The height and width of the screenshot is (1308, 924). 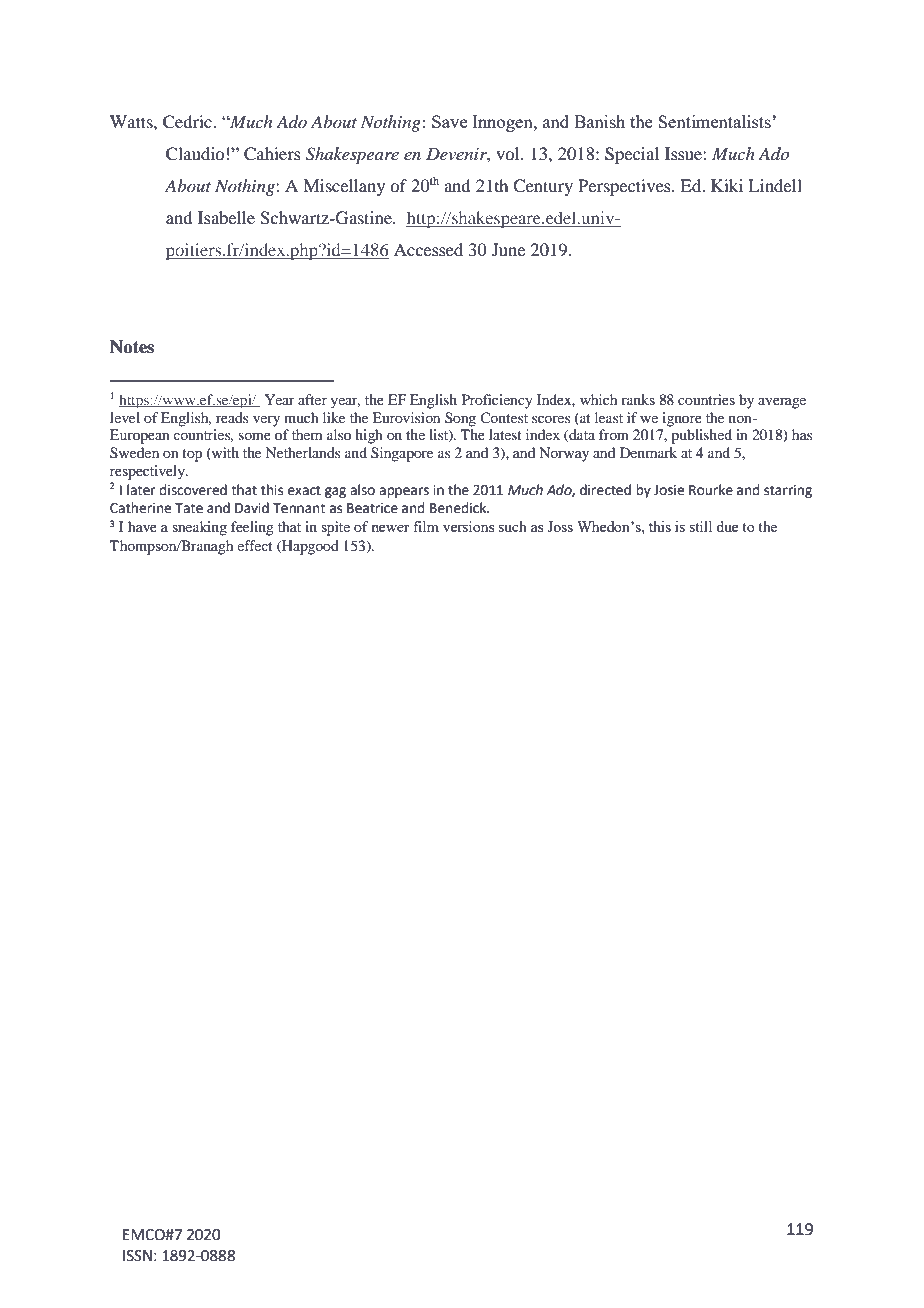 What do you see at coordinates (137, 1256) in the screenshot?
I see `ISSN` at bounding box center [137, 1256].
